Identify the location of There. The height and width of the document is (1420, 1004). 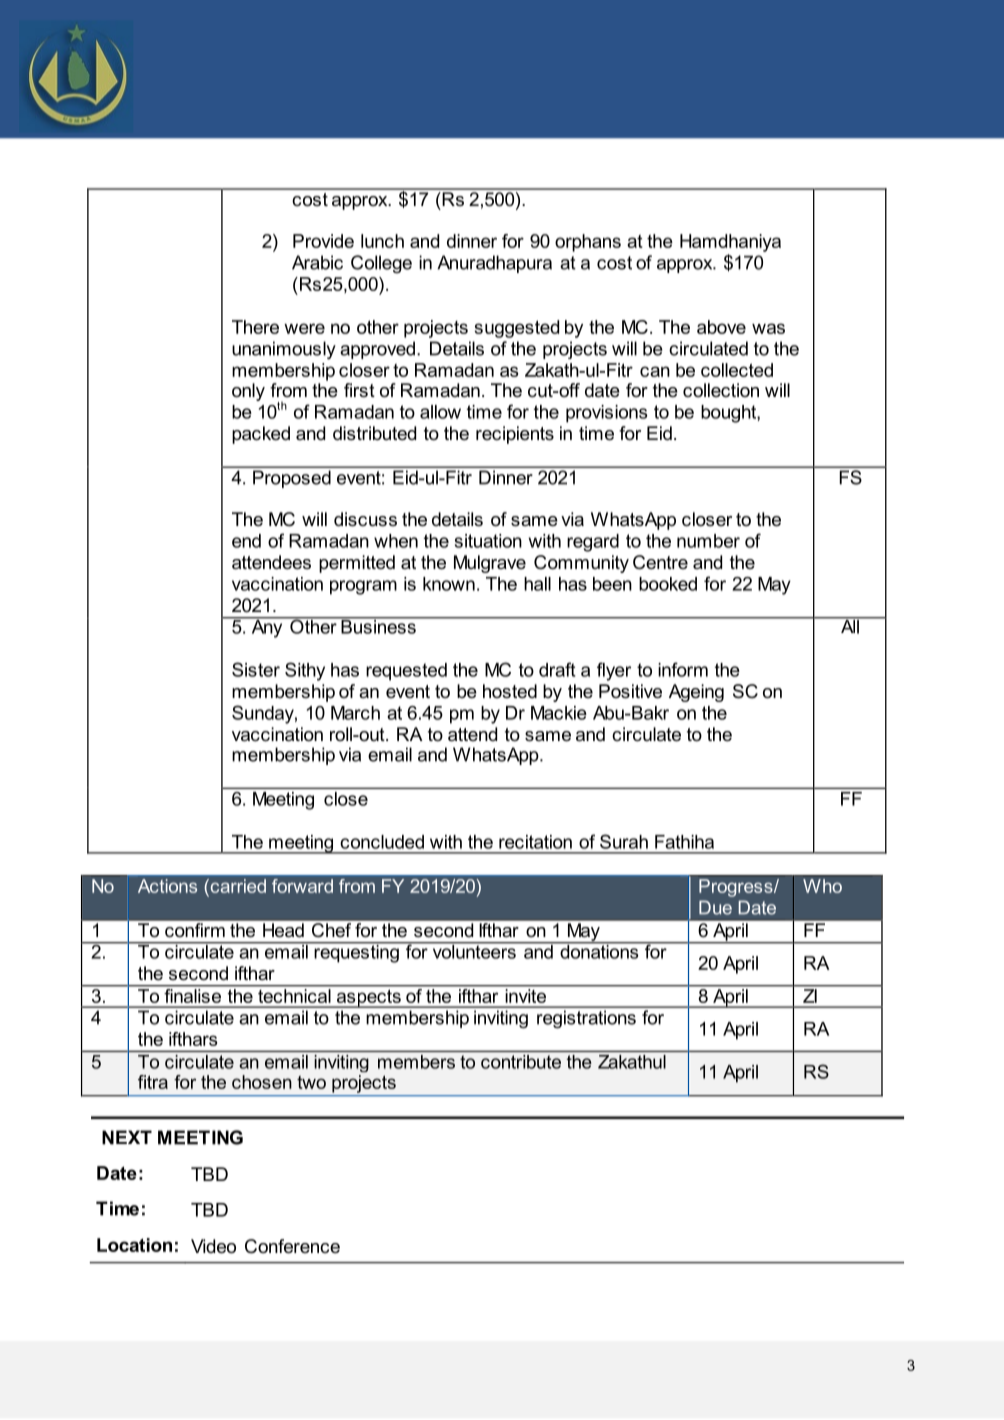
(255, 327).
